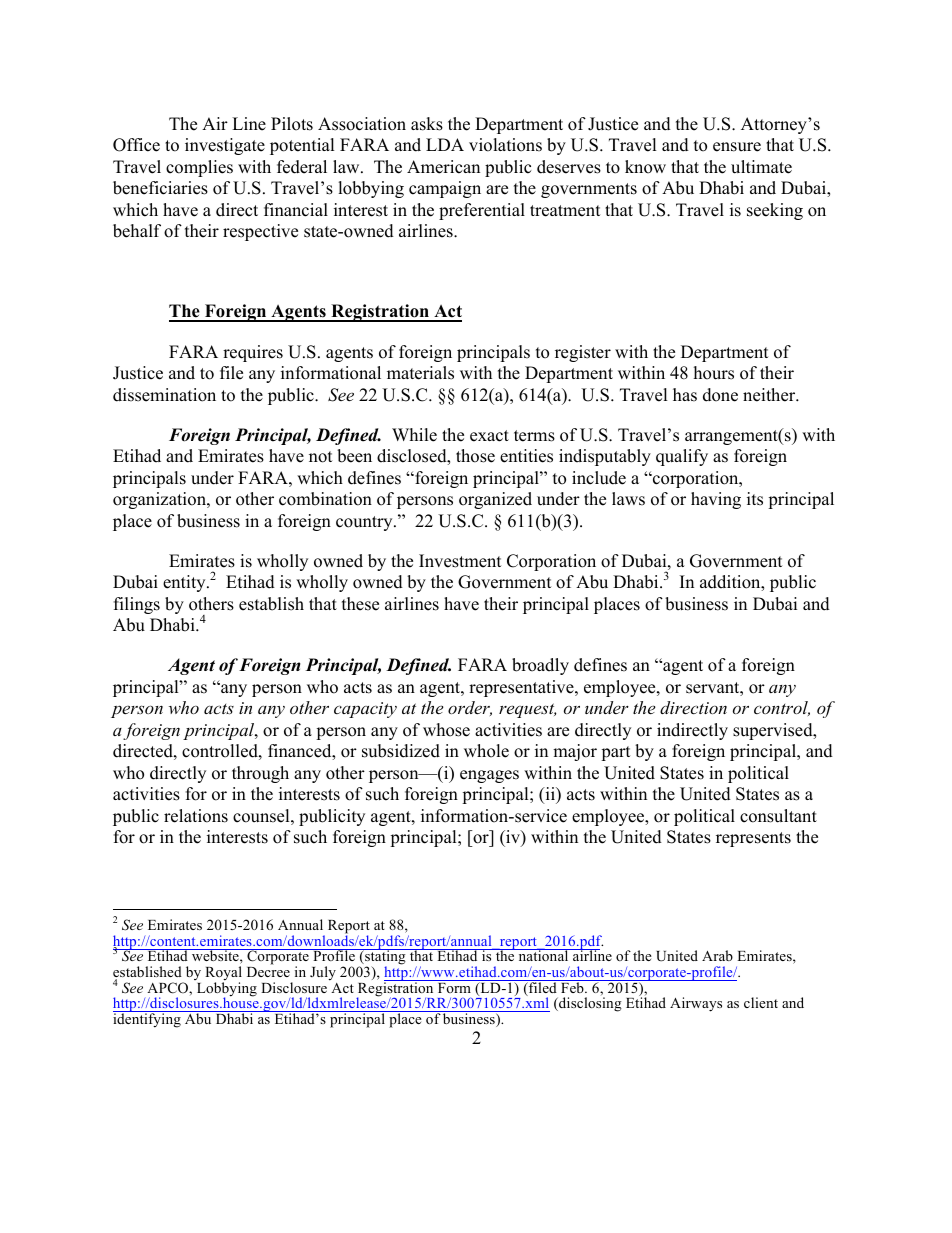 This page has width=952, height=1233. Describe the element at coordinates (225, 146) in the page. I see `investigate` at that location.
